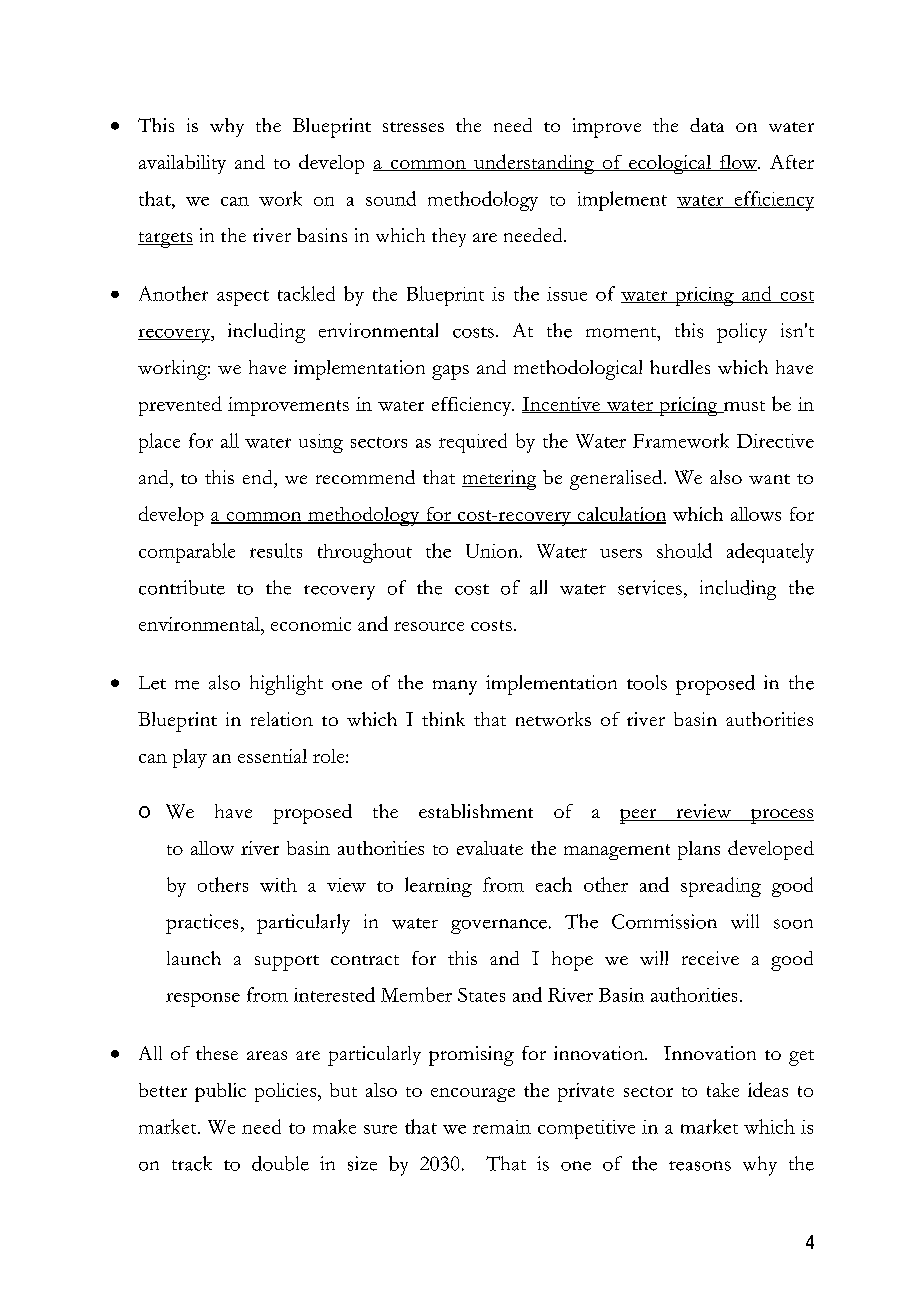 This document has width=924, height=1308. Describe the element at coordinates (429, 626) in the document. I see `resource` at that location.
